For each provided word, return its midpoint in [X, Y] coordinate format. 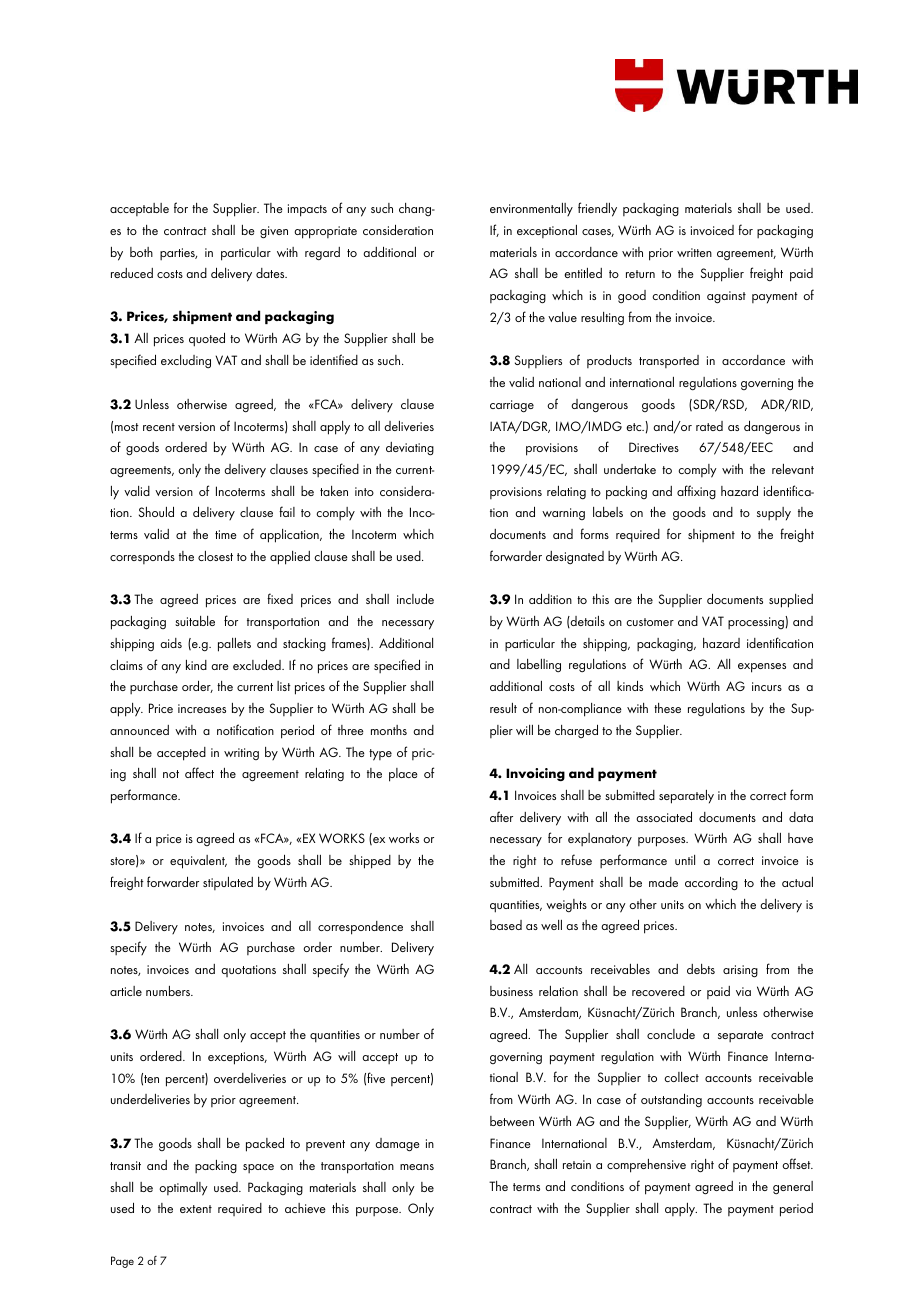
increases [202, 708]
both [141, 252]
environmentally [531, 209]
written [694, 252]
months [389, 730]
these [667, 708]
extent [196, 1209]
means [417, 1167]
